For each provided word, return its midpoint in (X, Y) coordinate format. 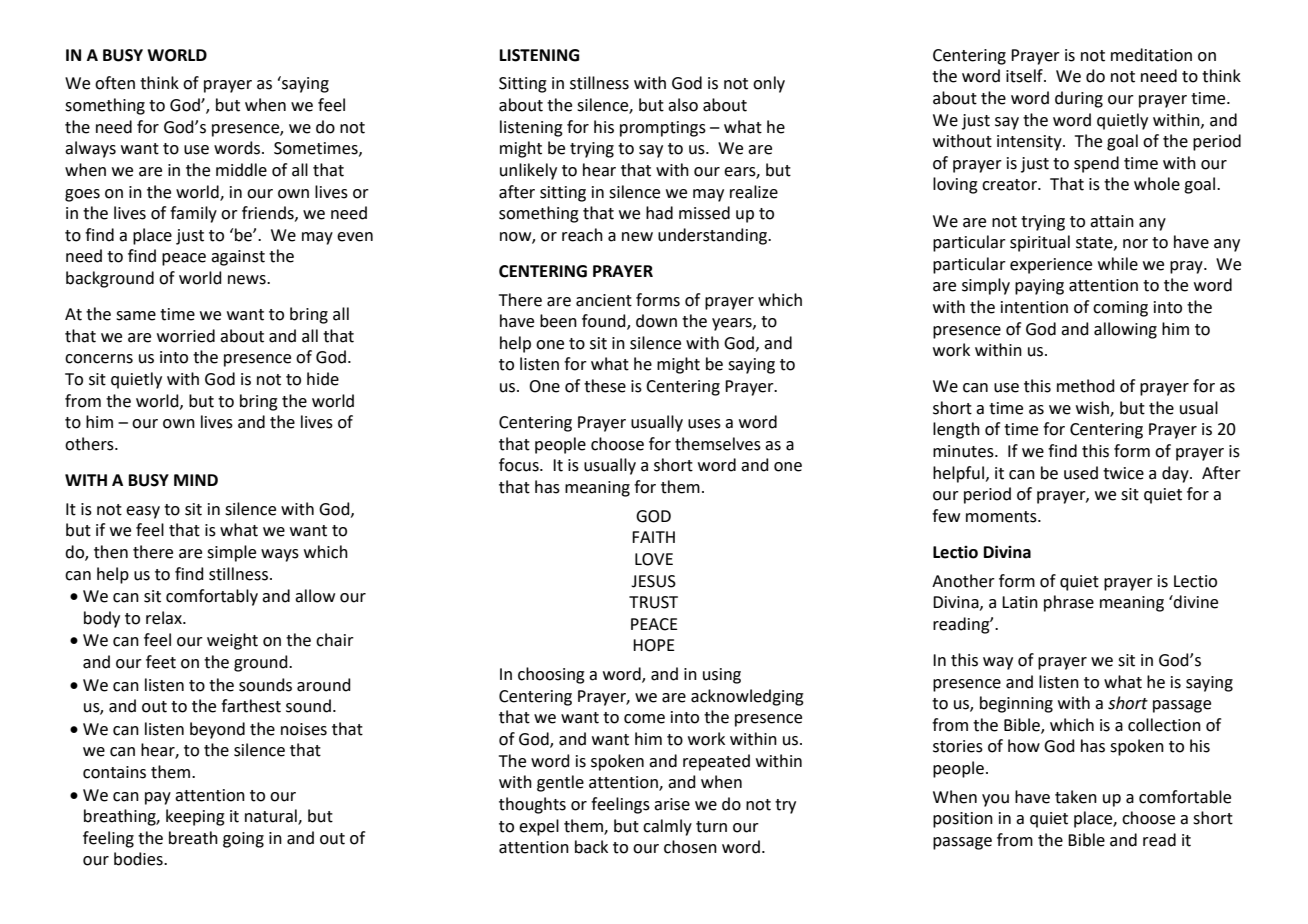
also (683, 105)
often (115, 83)
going (243, 840)
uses (704, 424)
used (1081, 473)
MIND (196, 480)
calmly (667, 827)
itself (1025, 76)
